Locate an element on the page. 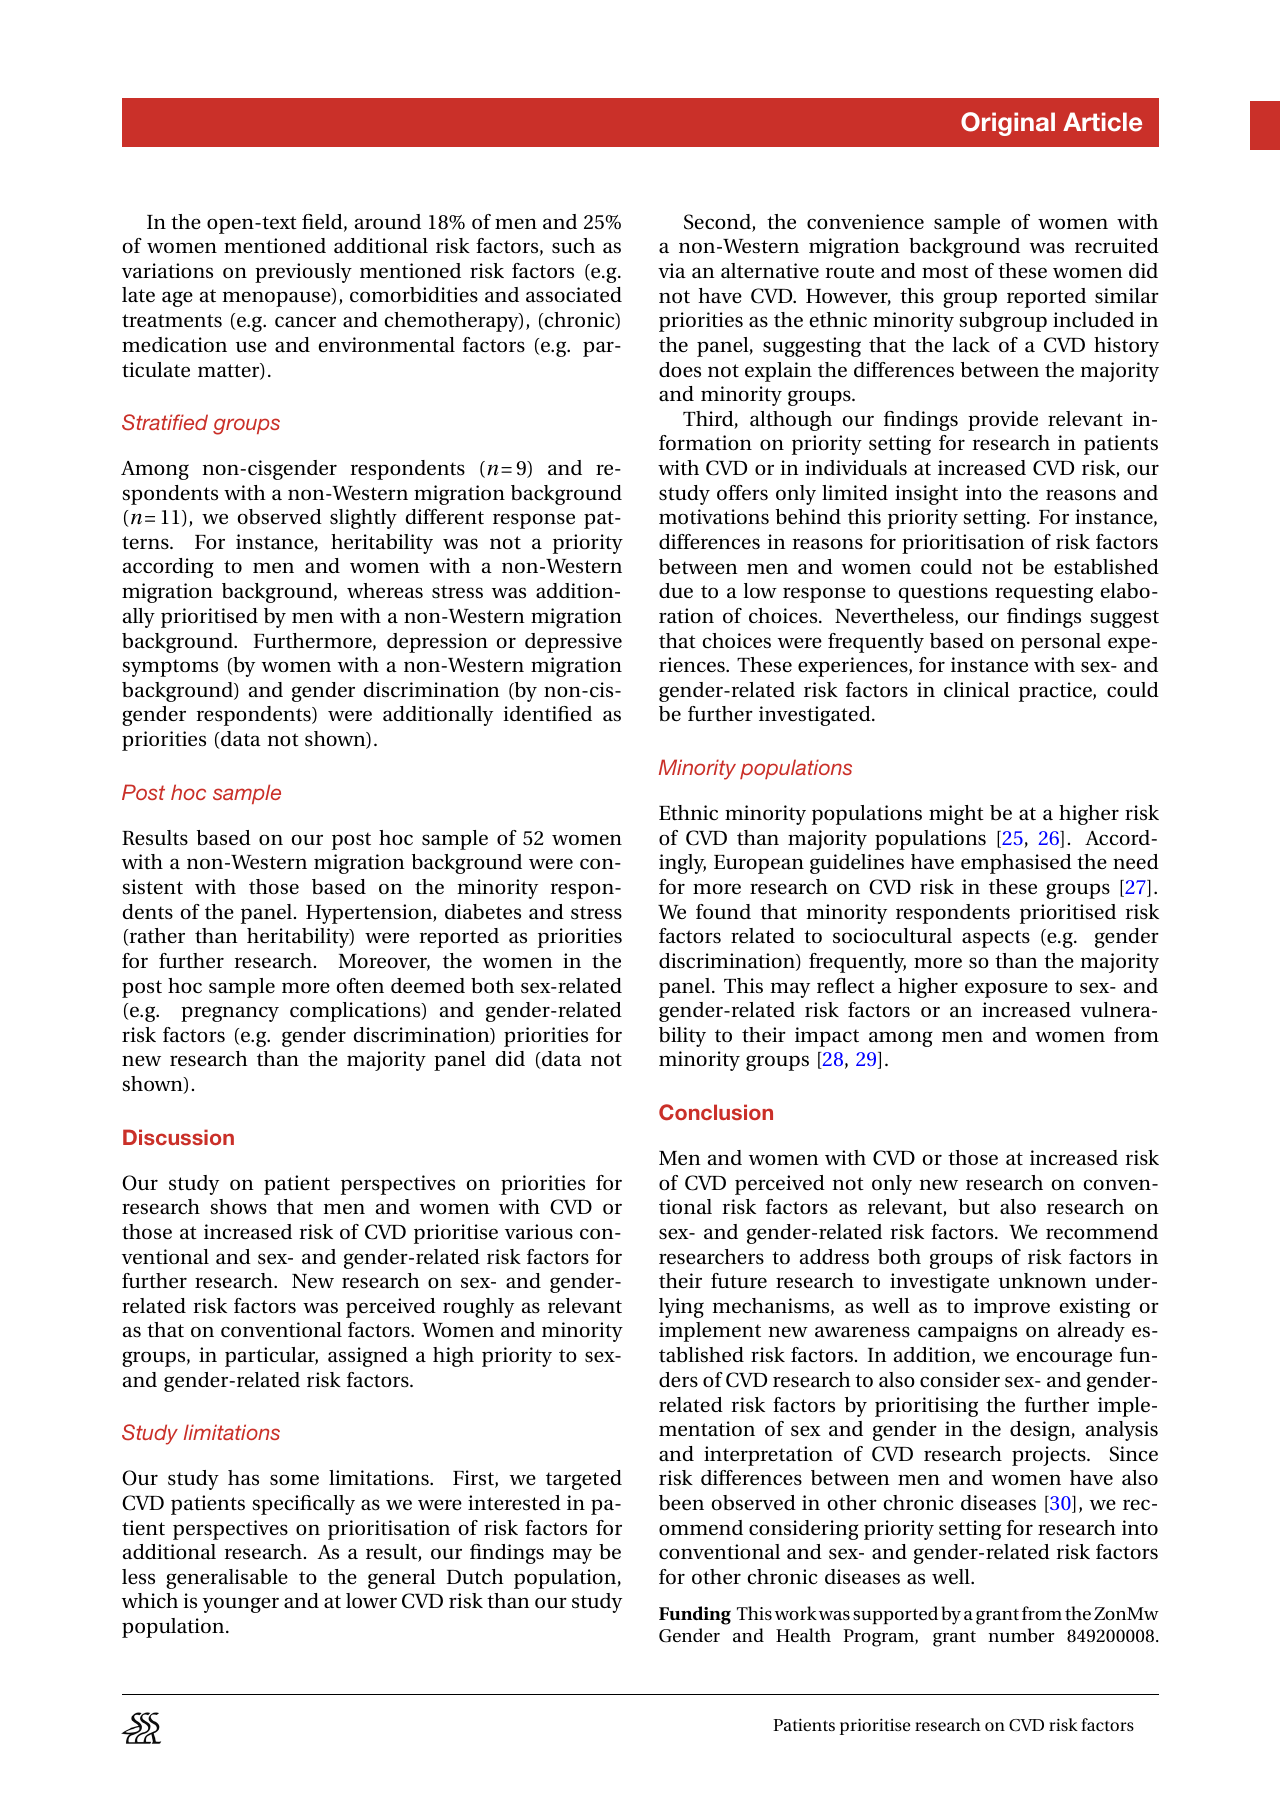 The height and width of the image is (1811, 1280). younger is located at coordinates (240, 1605).
